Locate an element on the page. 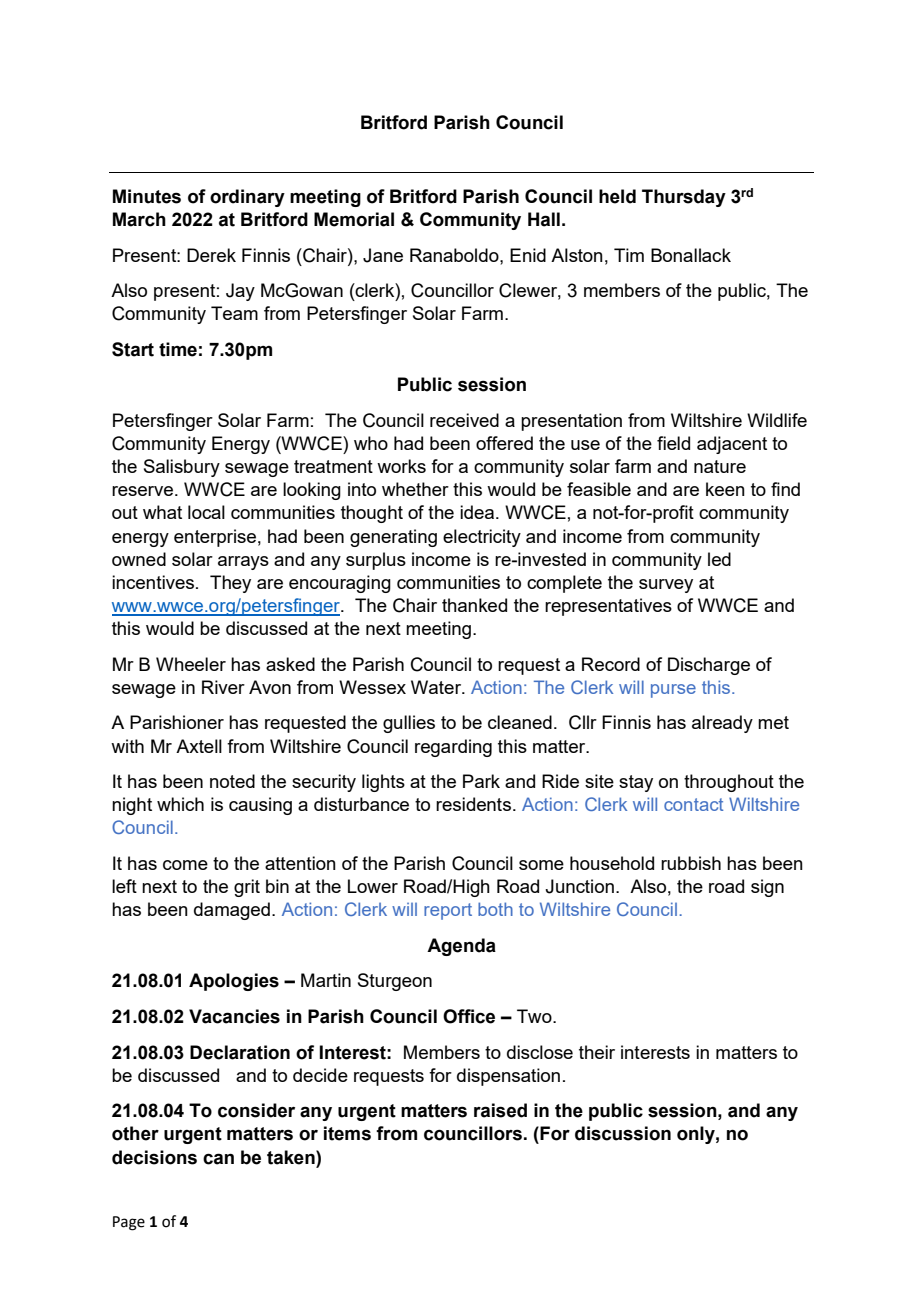 The height and width of the image is (1308, 924). River is located at coordinates (223, 687).
